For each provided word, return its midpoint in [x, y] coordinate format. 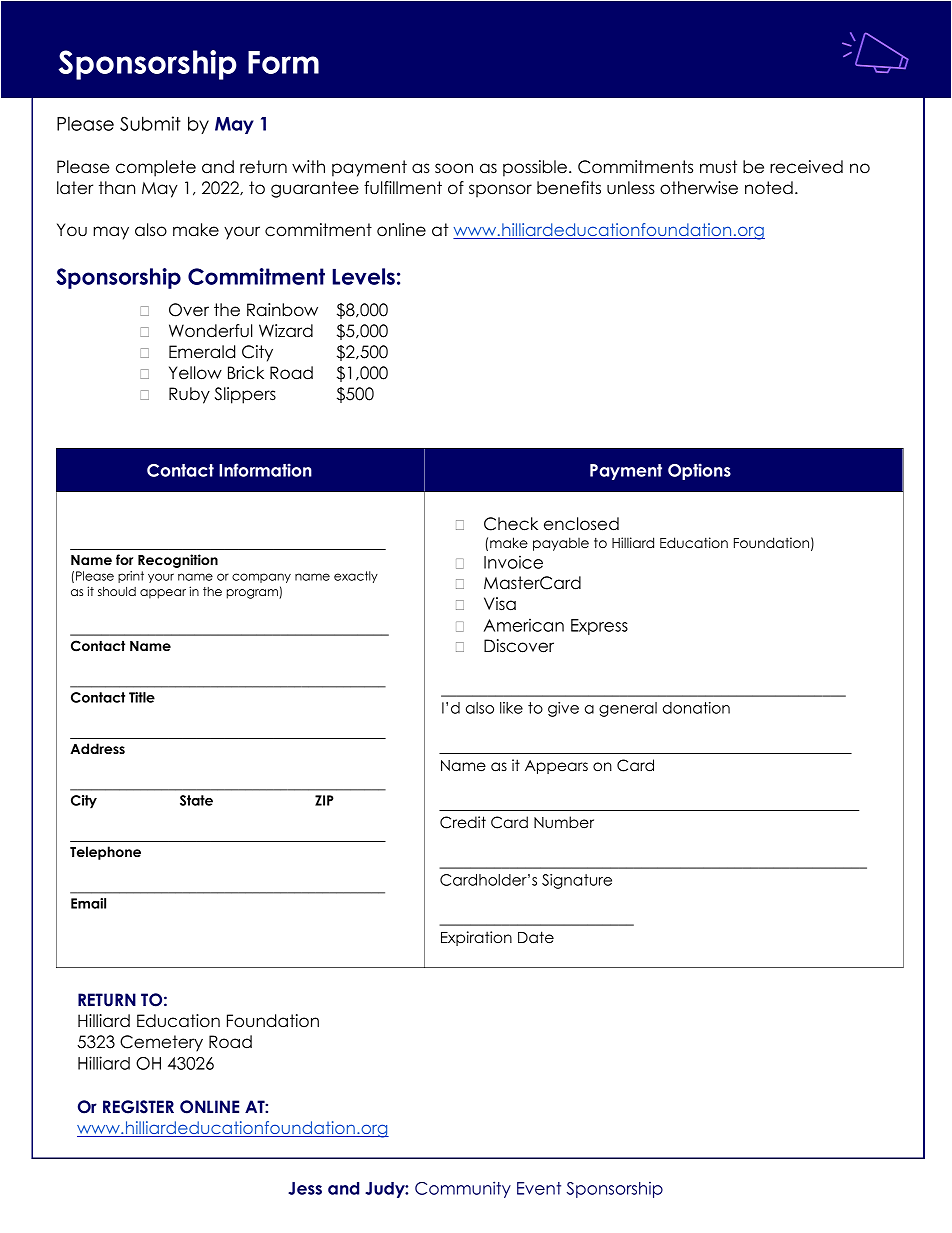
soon [454, 168]
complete [156, 168]
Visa [500, 604]
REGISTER [138, 1107]
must [718, 167]
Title [142, 697]
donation [696, 708]
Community [463, 1189]
